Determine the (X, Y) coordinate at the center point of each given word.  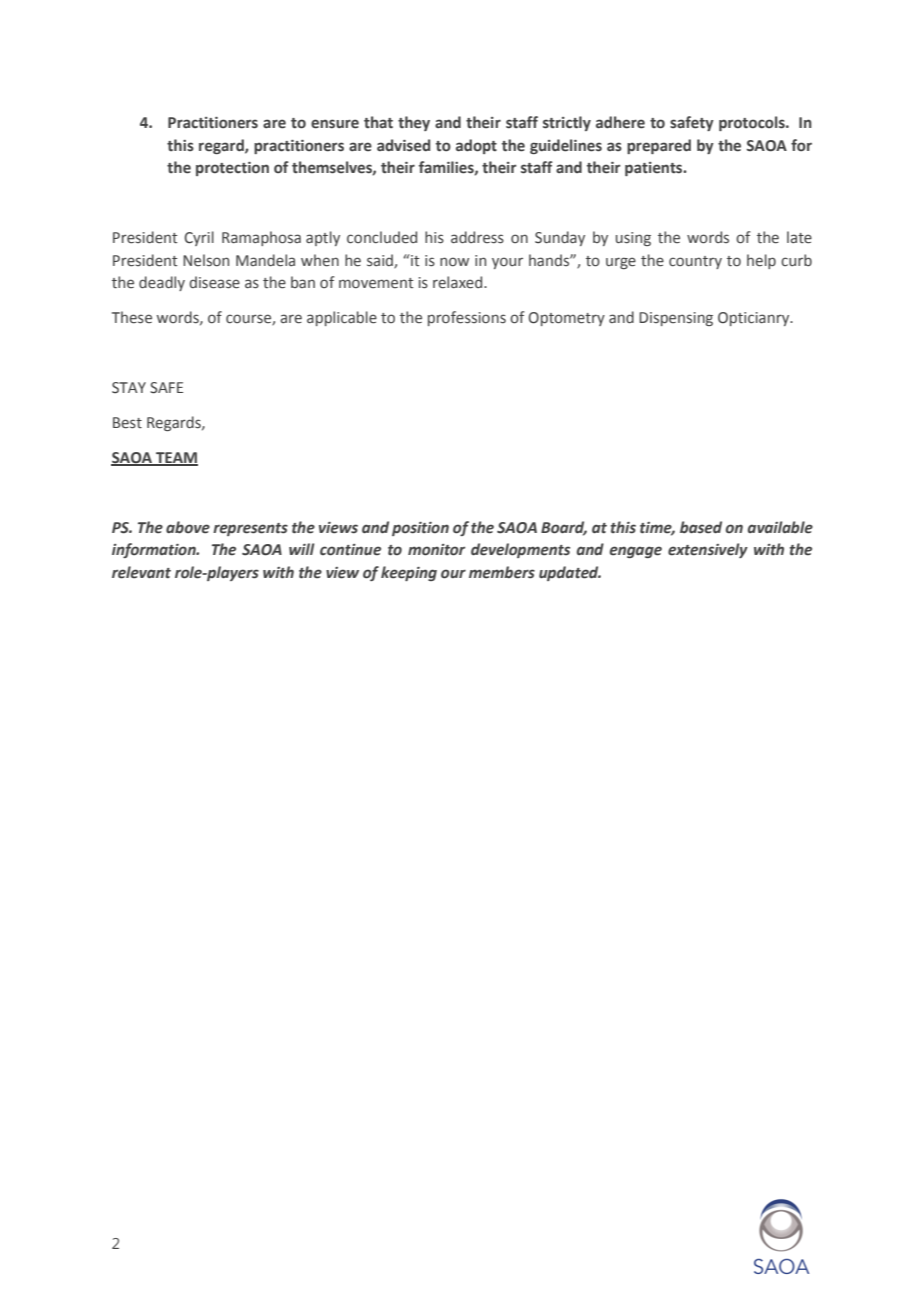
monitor (436, 550)
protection (232, 169)
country (695, 262)
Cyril (199, 238)
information (155, 550)
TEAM (176, 458)
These (132, 317)
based (701, 527)
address (477, 237)
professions (467, 318)
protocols (753, 123)
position (420, 529)
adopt (476, 146)
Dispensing (676, 319)
